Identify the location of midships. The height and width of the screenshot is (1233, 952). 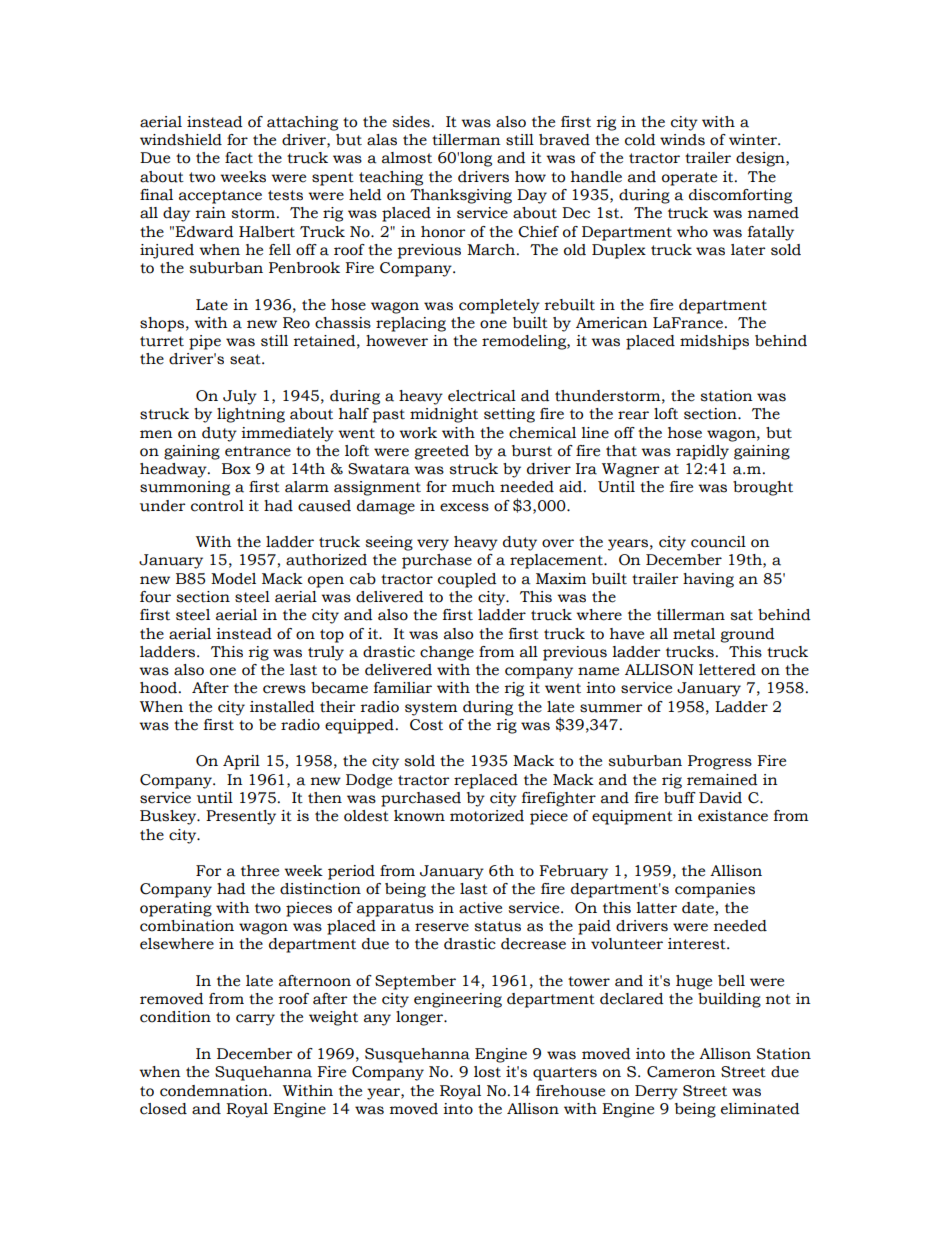
(714, 342).
